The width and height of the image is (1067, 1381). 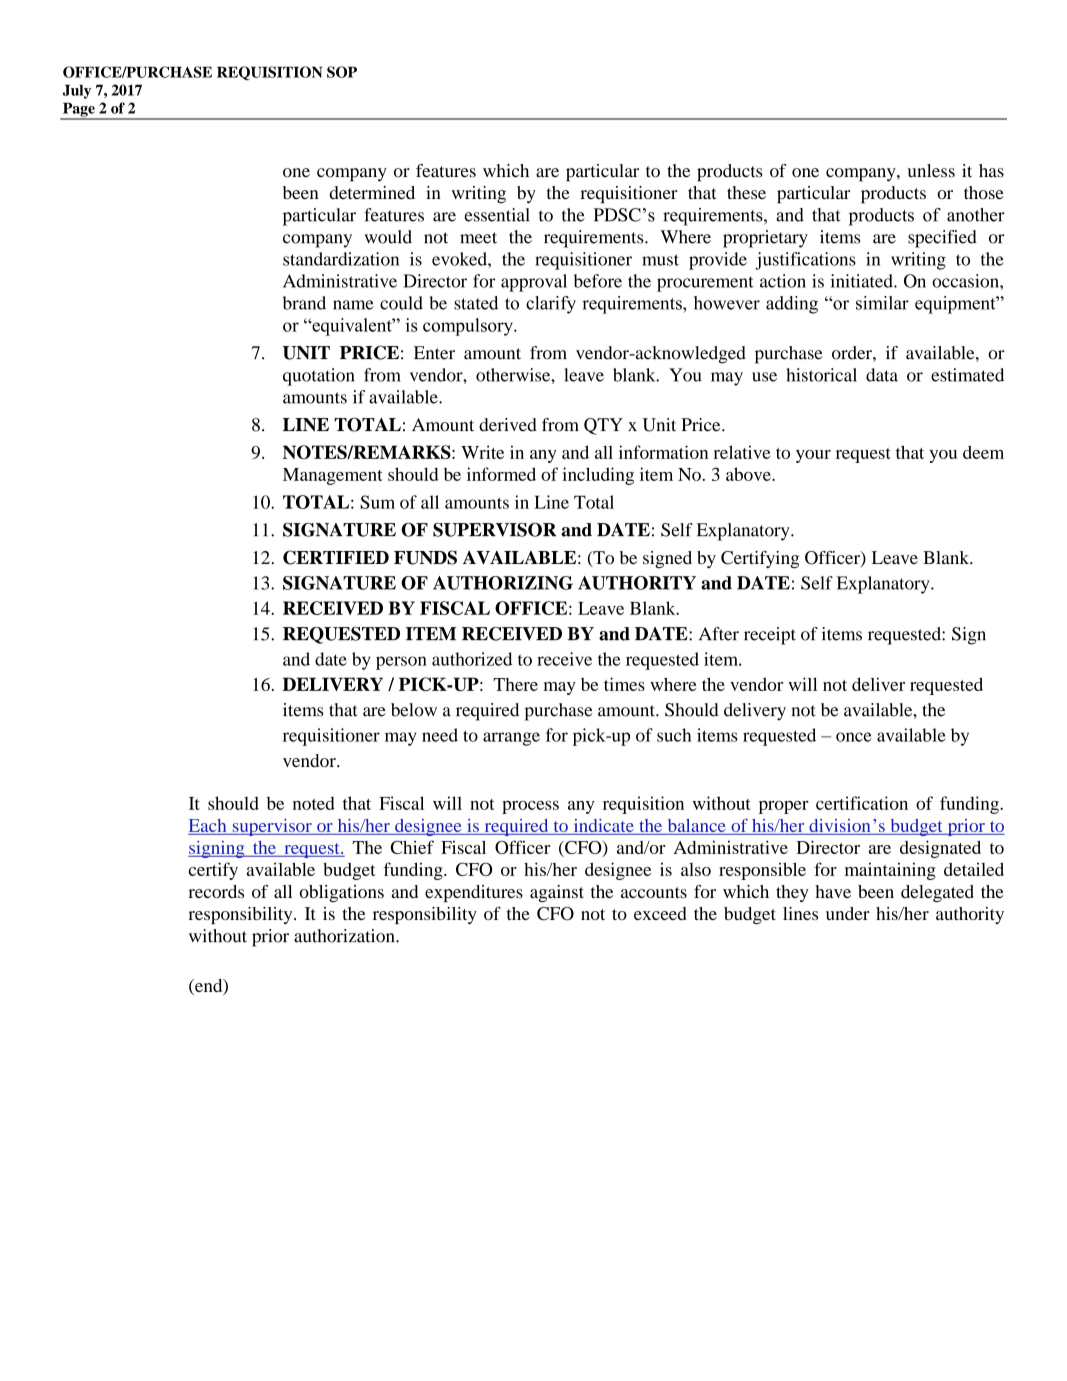 What do you see at coordinates (342, 72) in the image?
I see `SOP` at bounding box center [342, 72].
